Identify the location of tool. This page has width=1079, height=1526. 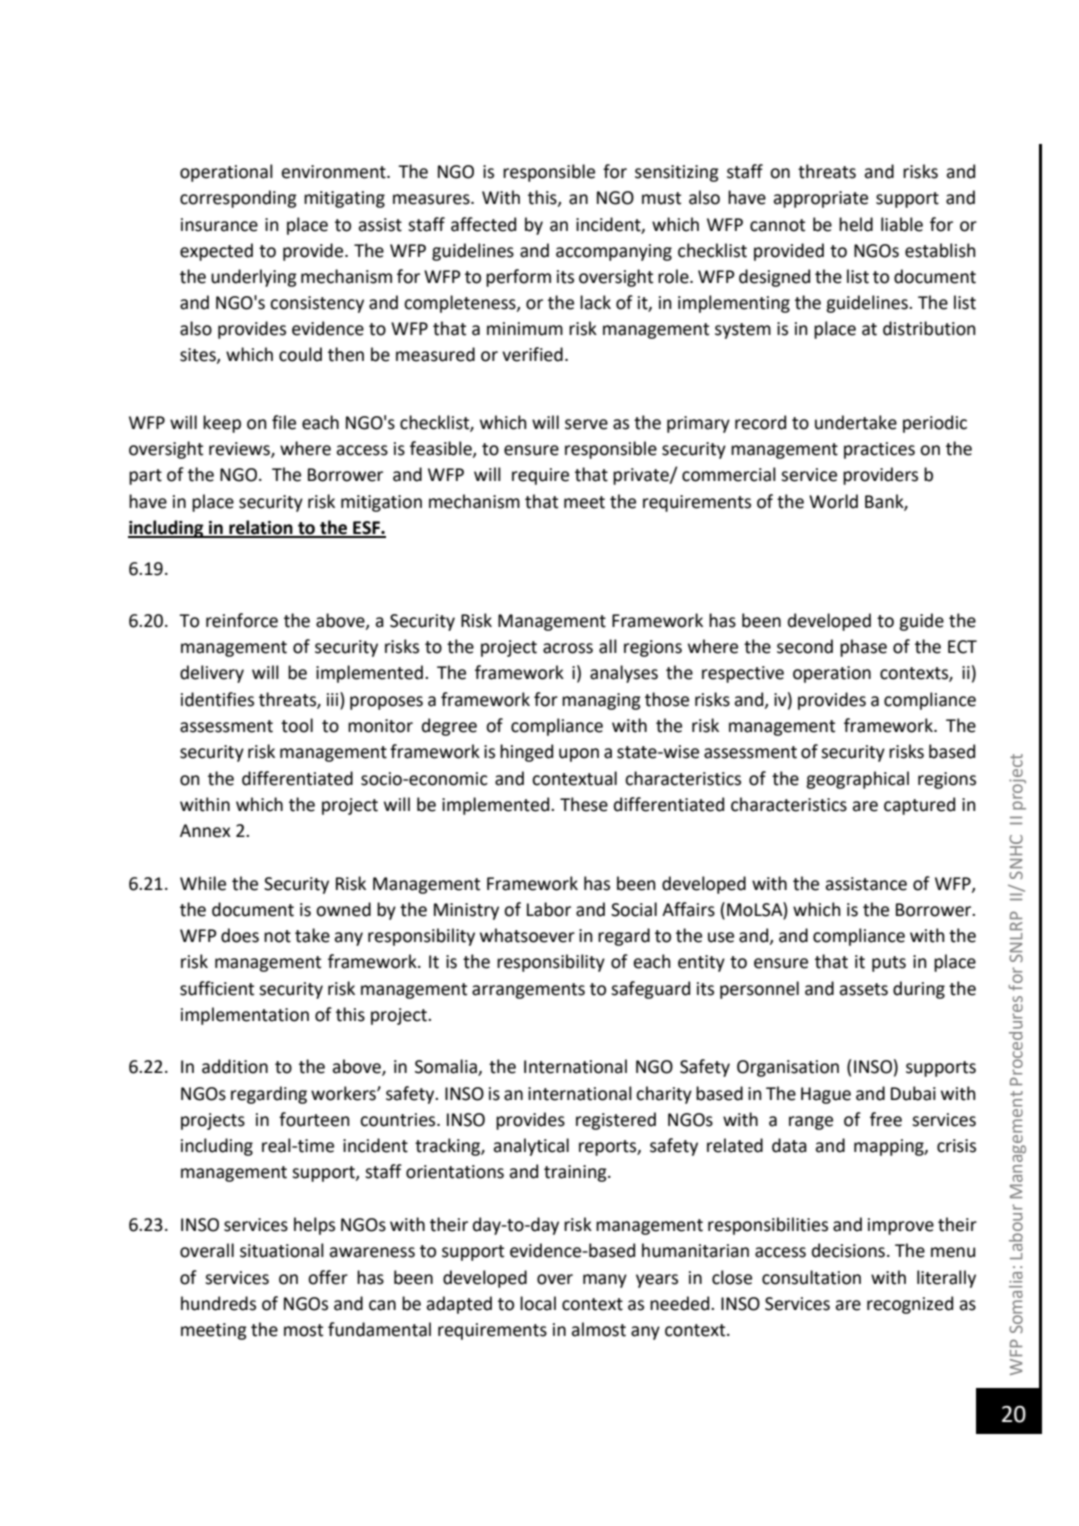
(297, 725).
